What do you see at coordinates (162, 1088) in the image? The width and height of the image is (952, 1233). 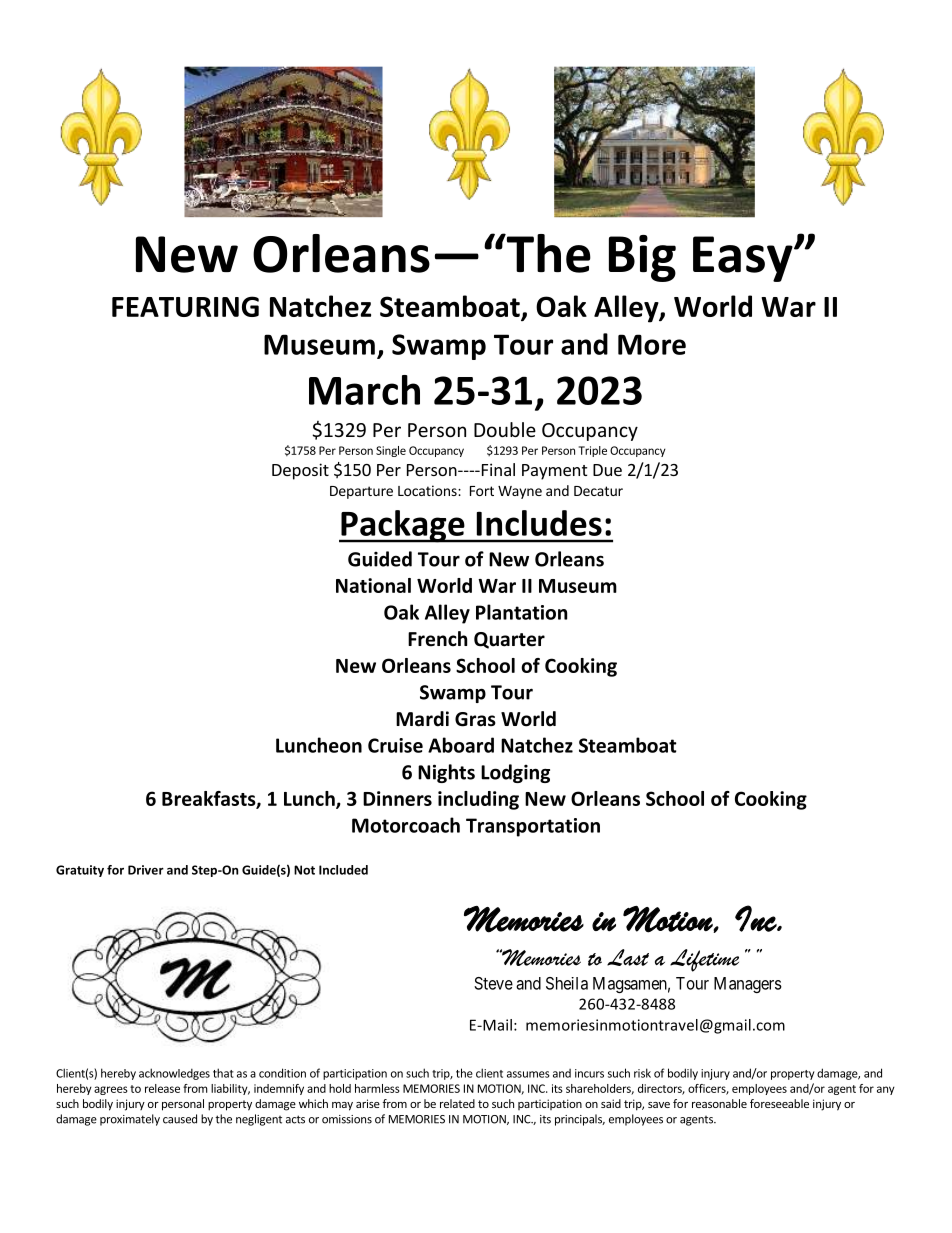 I see `release` at bounding box center [162, 1088].
